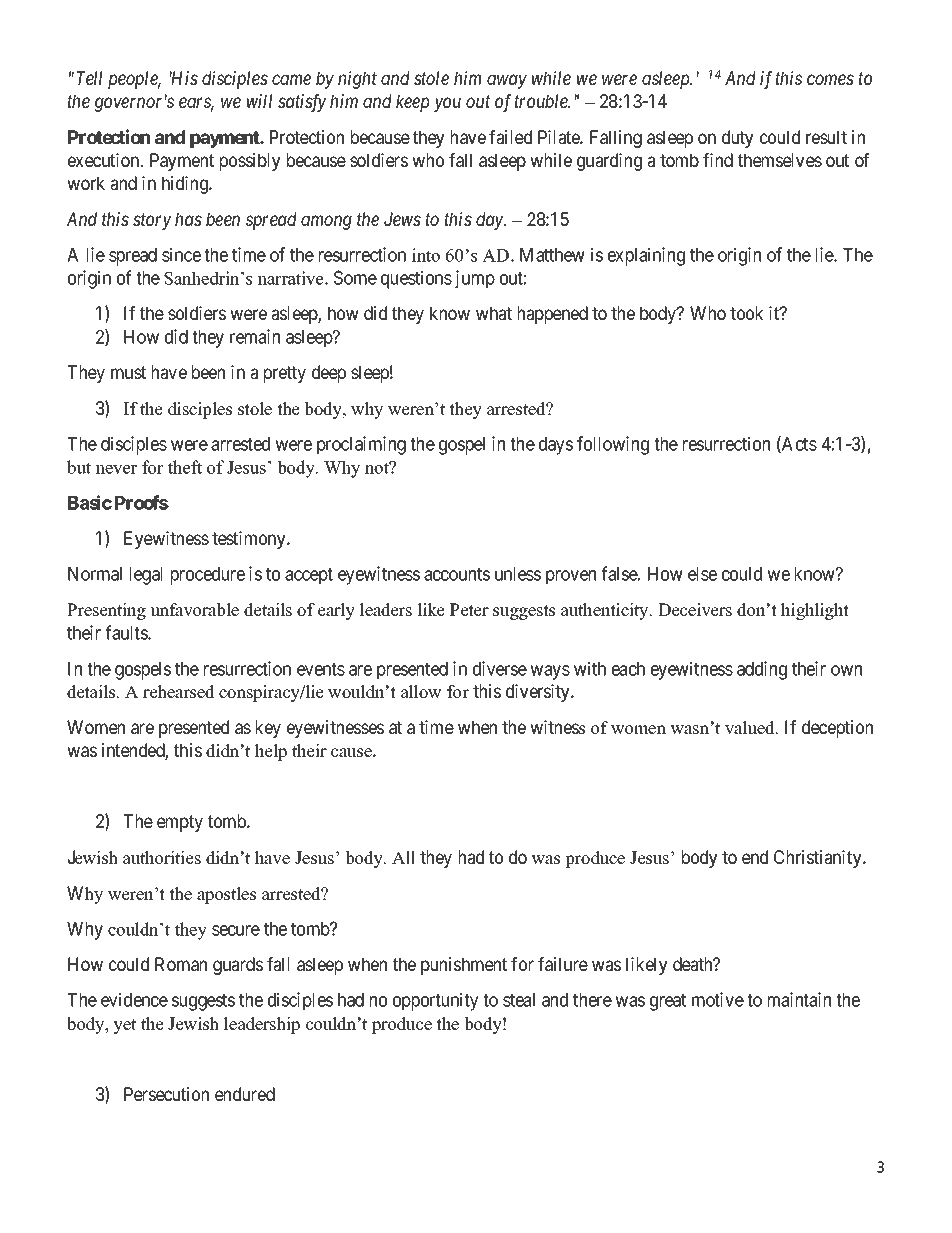  I want to click on took, so click(746, 313).
